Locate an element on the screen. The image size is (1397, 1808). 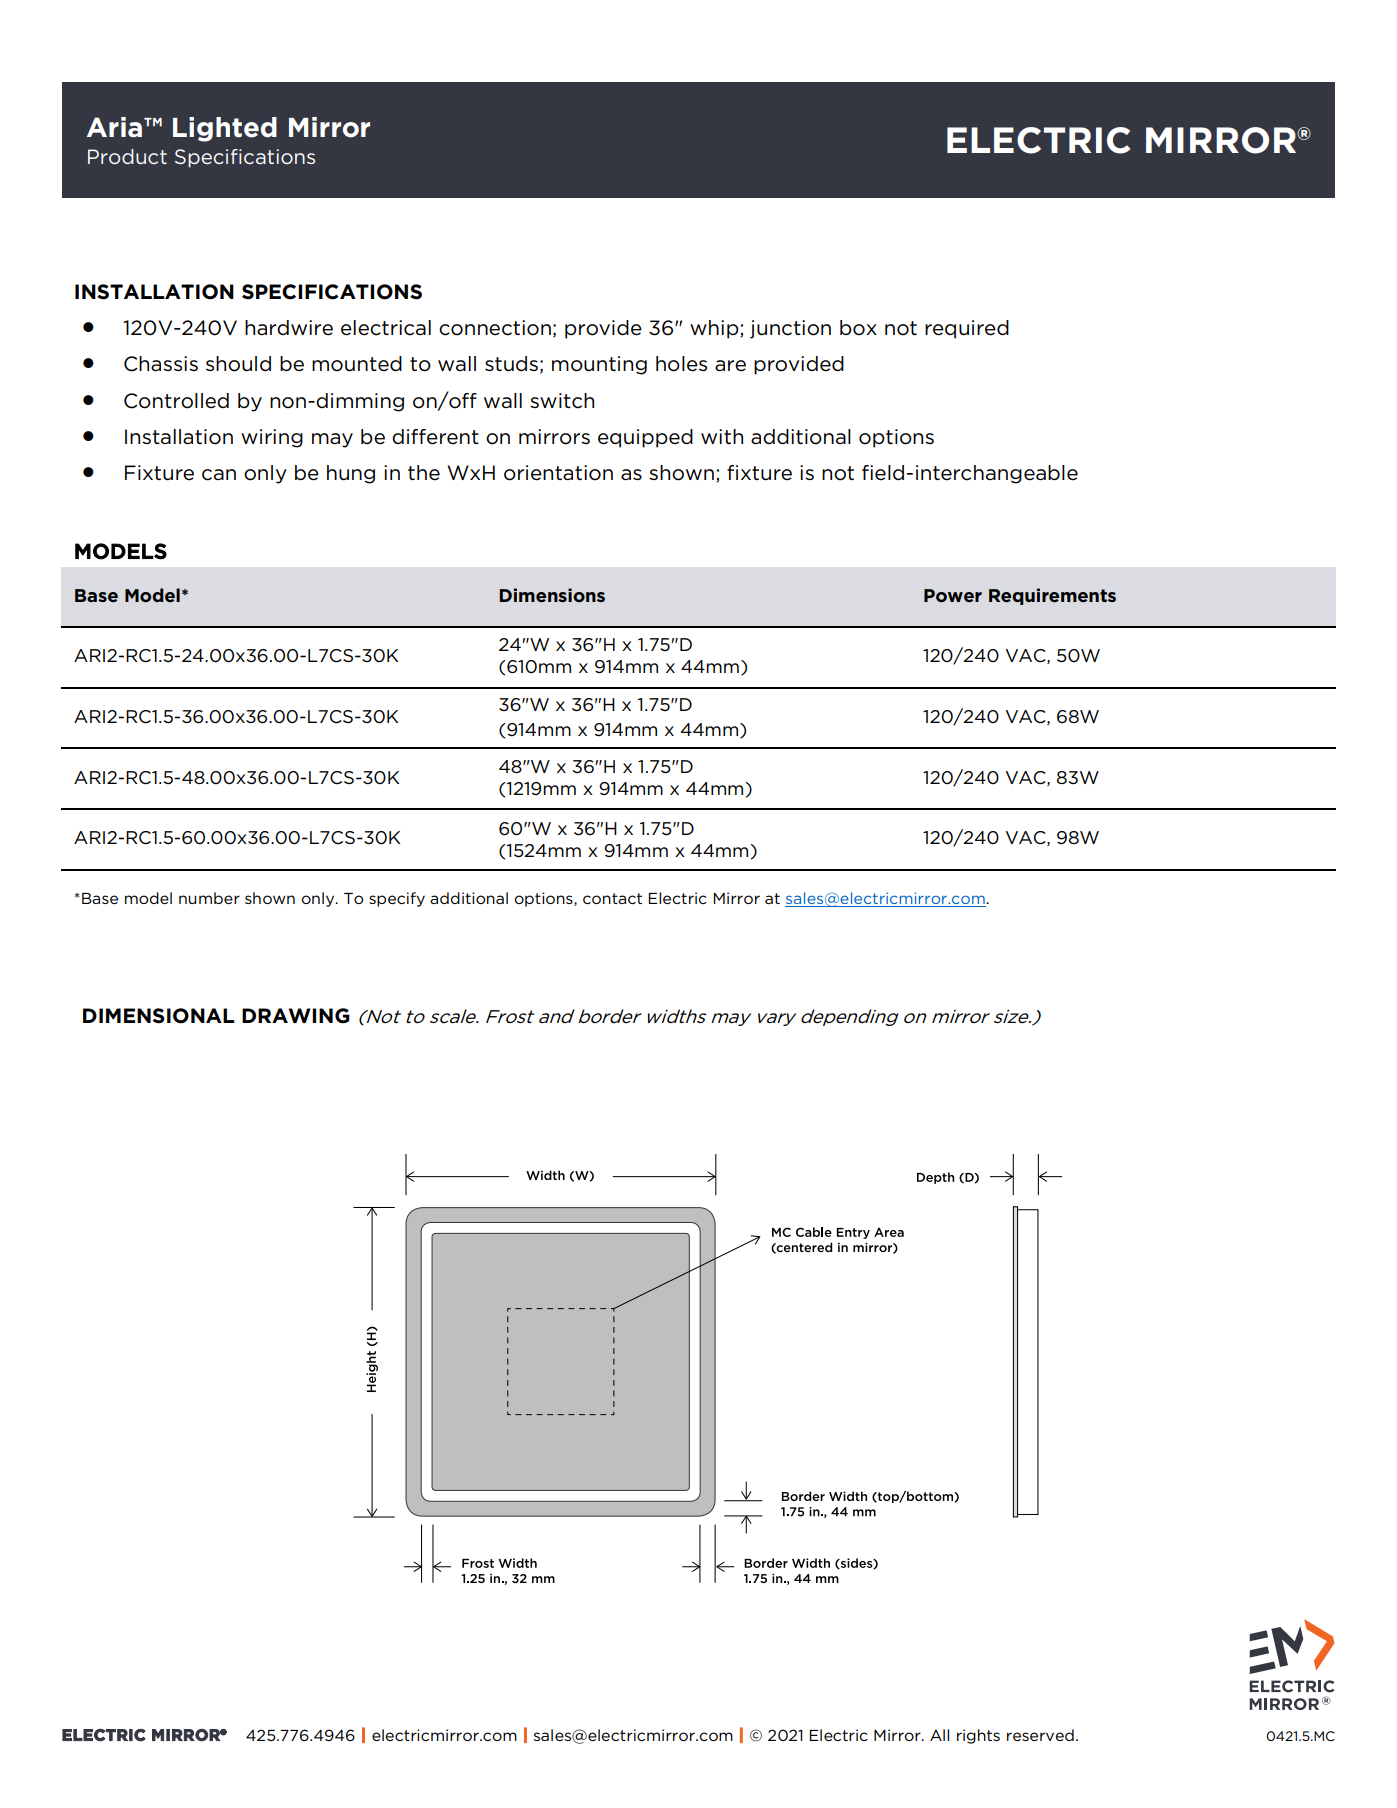
reserved is located at coordinates (1040, 1735).
